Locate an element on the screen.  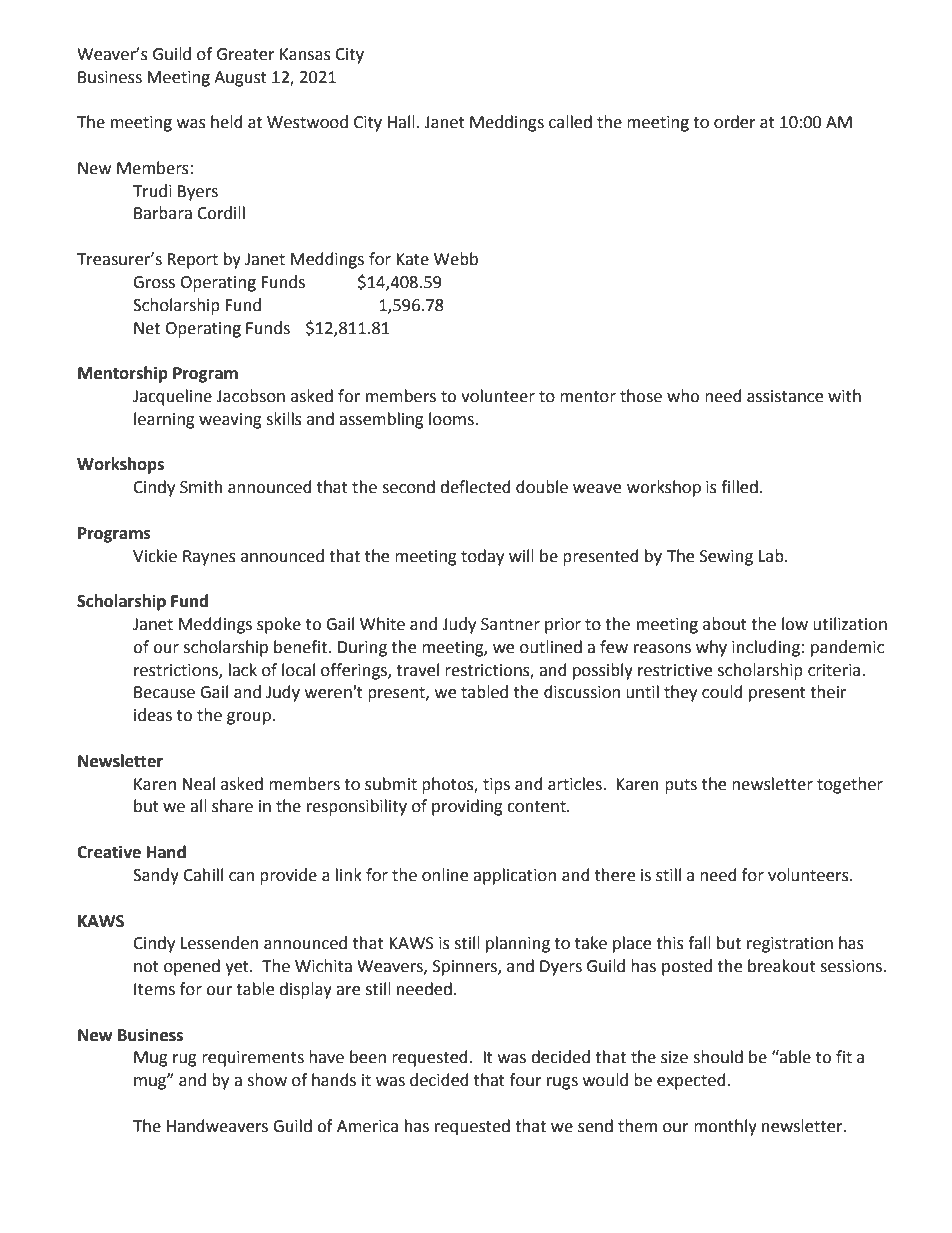
weaving is located at coordinates (230, 421).
